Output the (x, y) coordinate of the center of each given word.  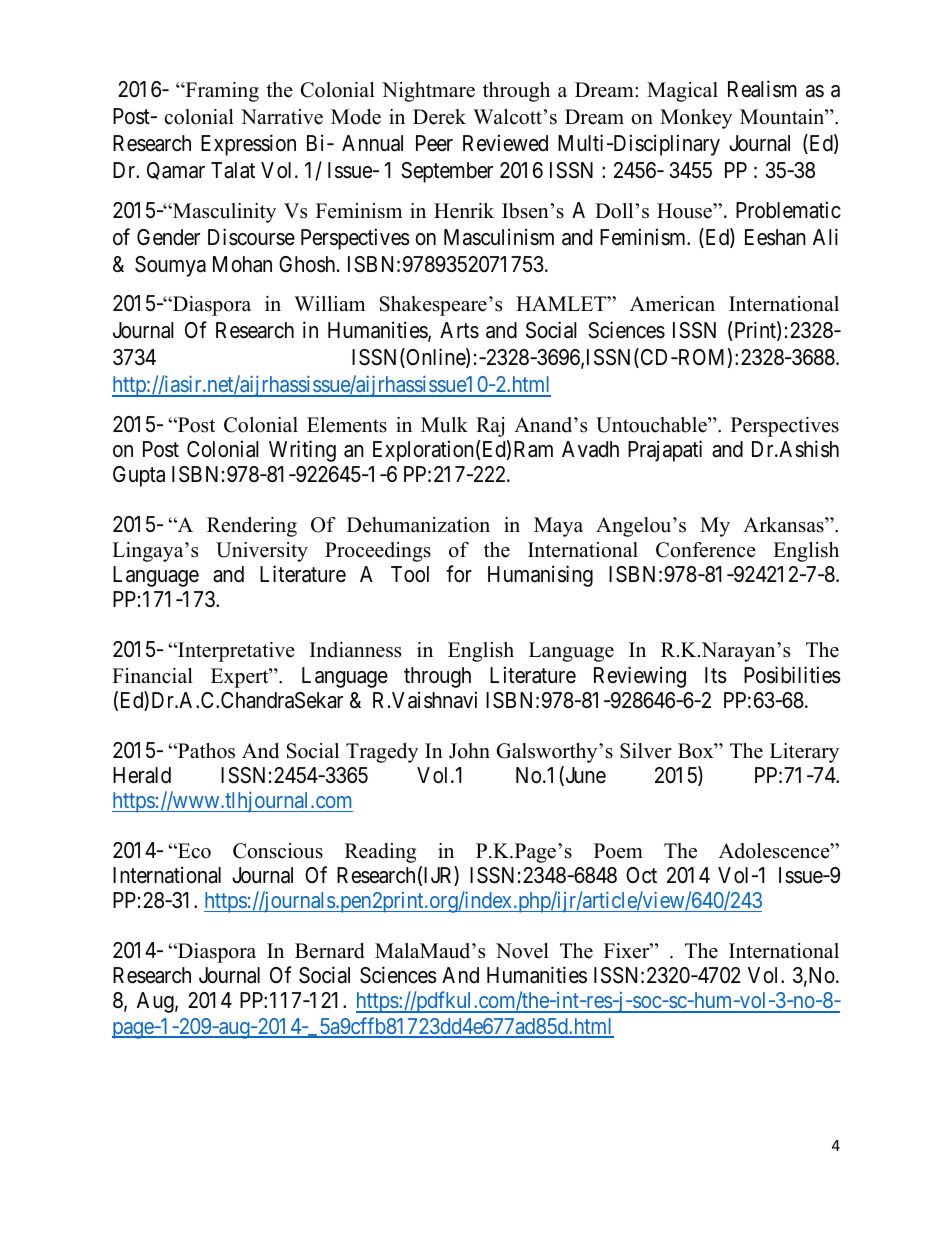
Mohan (242, 264)
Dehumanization (418, 525)
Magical (682, 92)
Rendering (252, 527)
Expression (248, 145)
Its (716, 675)
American (672, 304)
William (329, 303)
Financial (152, 676)
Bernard (329, 951)
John (469, 751)
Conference (706, 550)
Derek (439, 117)
